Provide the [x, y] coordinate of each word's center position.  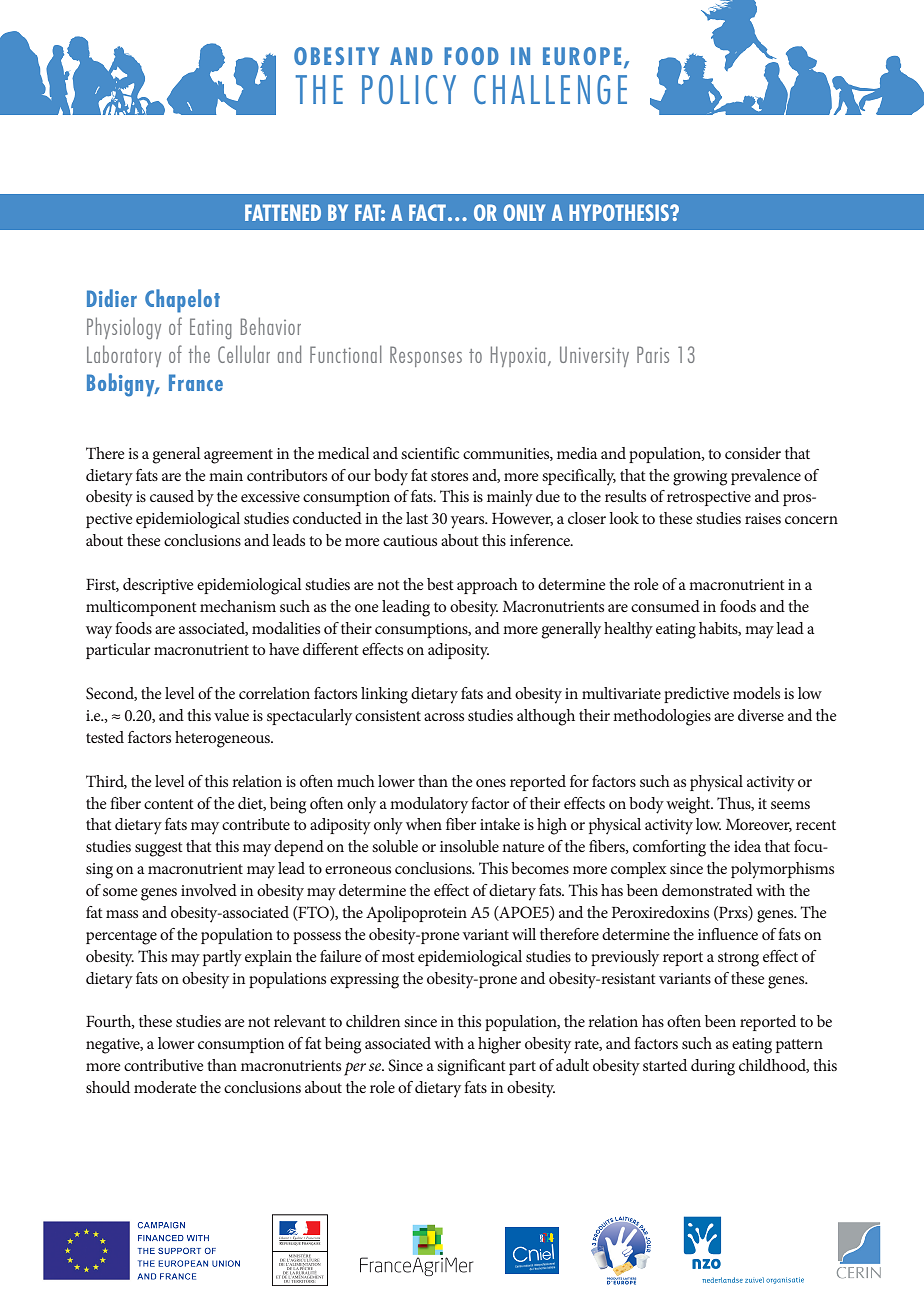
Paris [653, 354]
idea [747, 846]
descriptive [158, 586]
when [424, 824]
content [169, 804]
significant [471, 1067]
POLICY [409, 89]
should [108, 1087]
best [440, 584]
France [196, 382]
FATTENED [283, 212]
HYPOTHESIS [620, 212]
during [713, 1067]
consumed [665, 606]
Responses [426, 356]
